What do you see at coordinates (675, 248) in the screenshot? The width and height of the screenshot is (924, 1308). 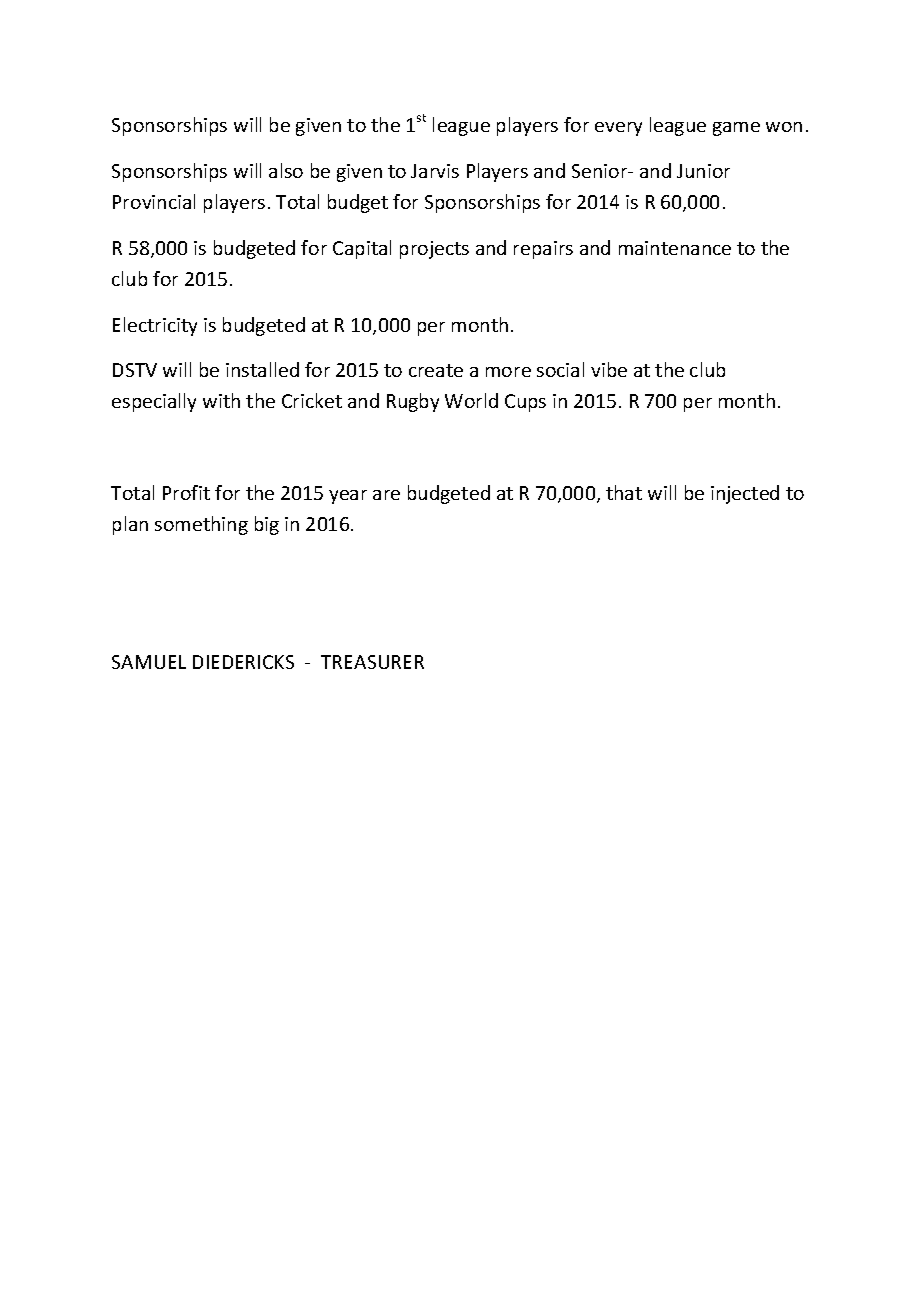 I see `maintenance` at bounding box center [675, 248].
